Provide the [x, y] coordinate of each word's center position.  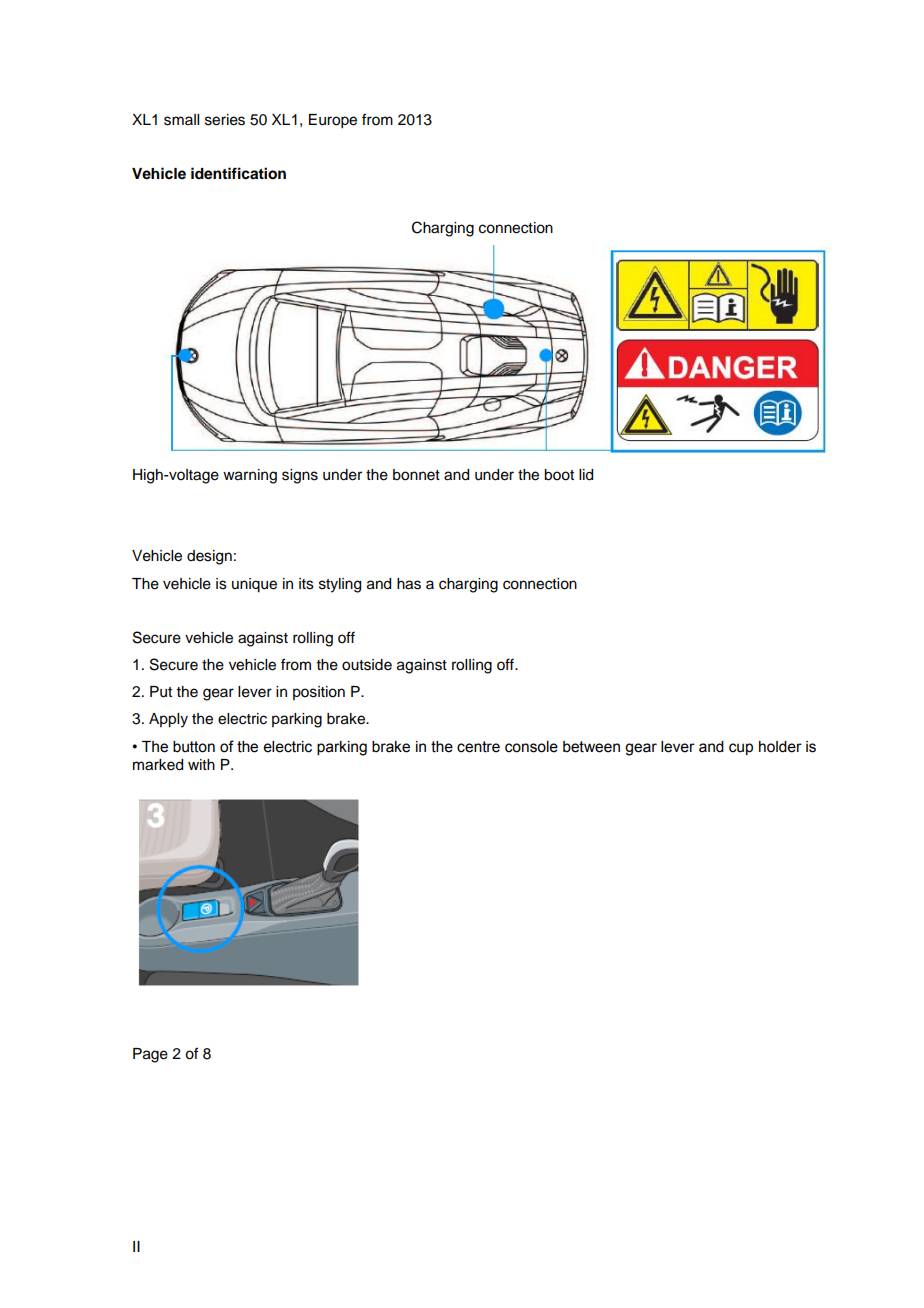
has [409, 584]
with [201, 764]
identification [238, 173]
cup [741, 749]
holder [780, 747]
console [531, 747]
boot [559, 475]
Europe [333, 121]
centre [478, 747]
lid [586, 475]
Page [150, 1055]
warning [250, 476]
